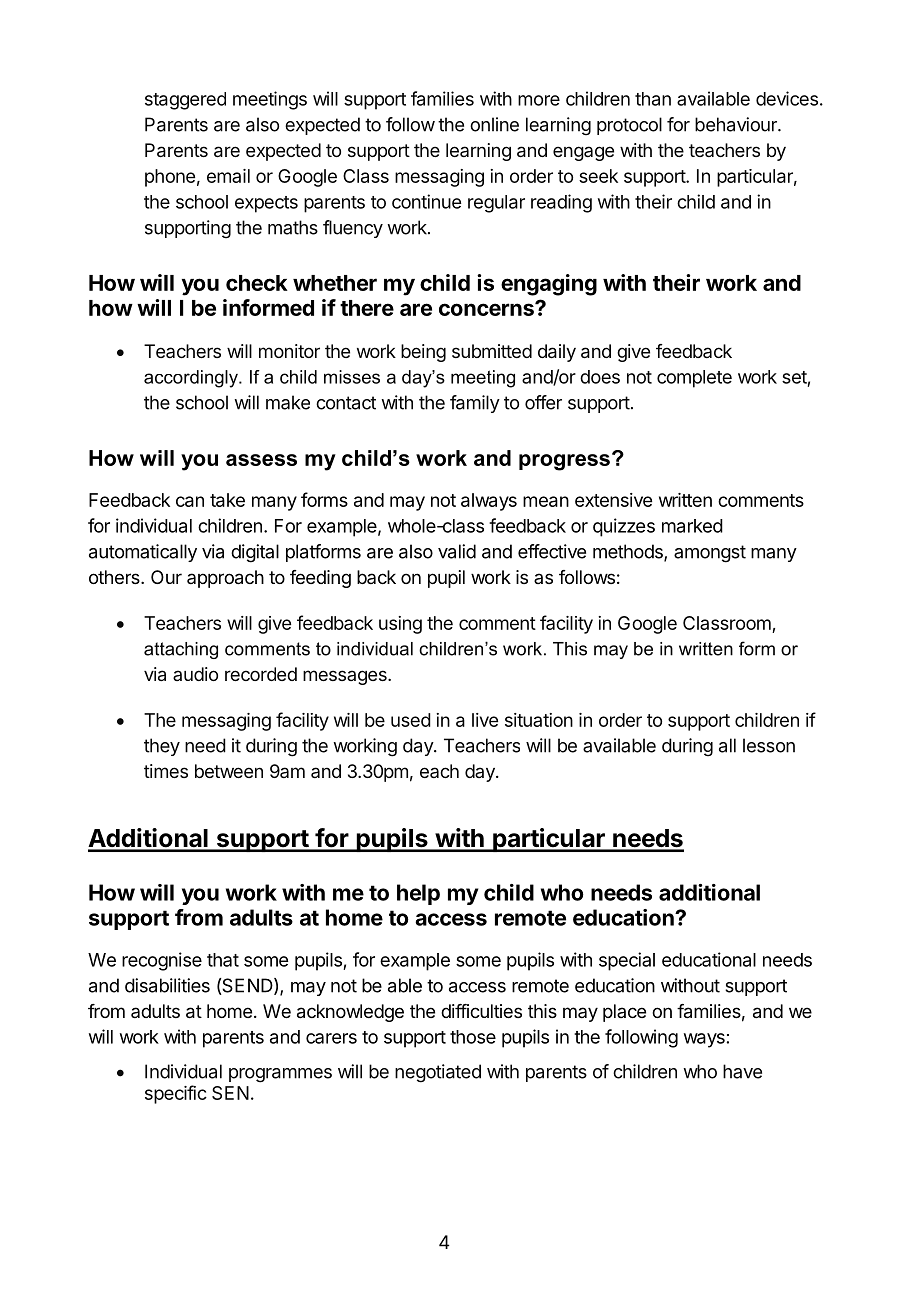  I want to click on approach, so click(225, 579).
